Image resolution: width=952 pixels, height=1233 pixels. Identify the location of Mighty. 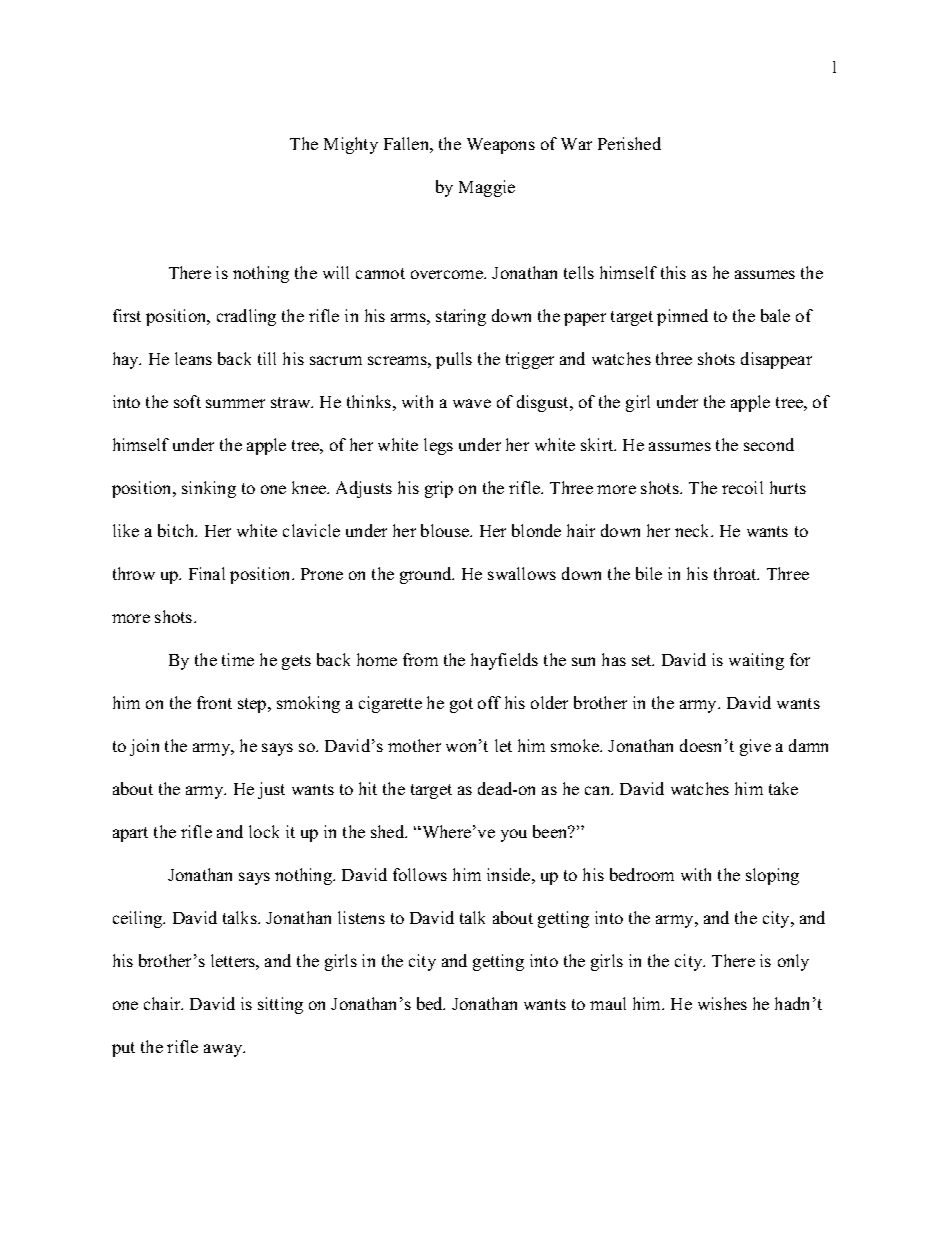
(351, 145).
